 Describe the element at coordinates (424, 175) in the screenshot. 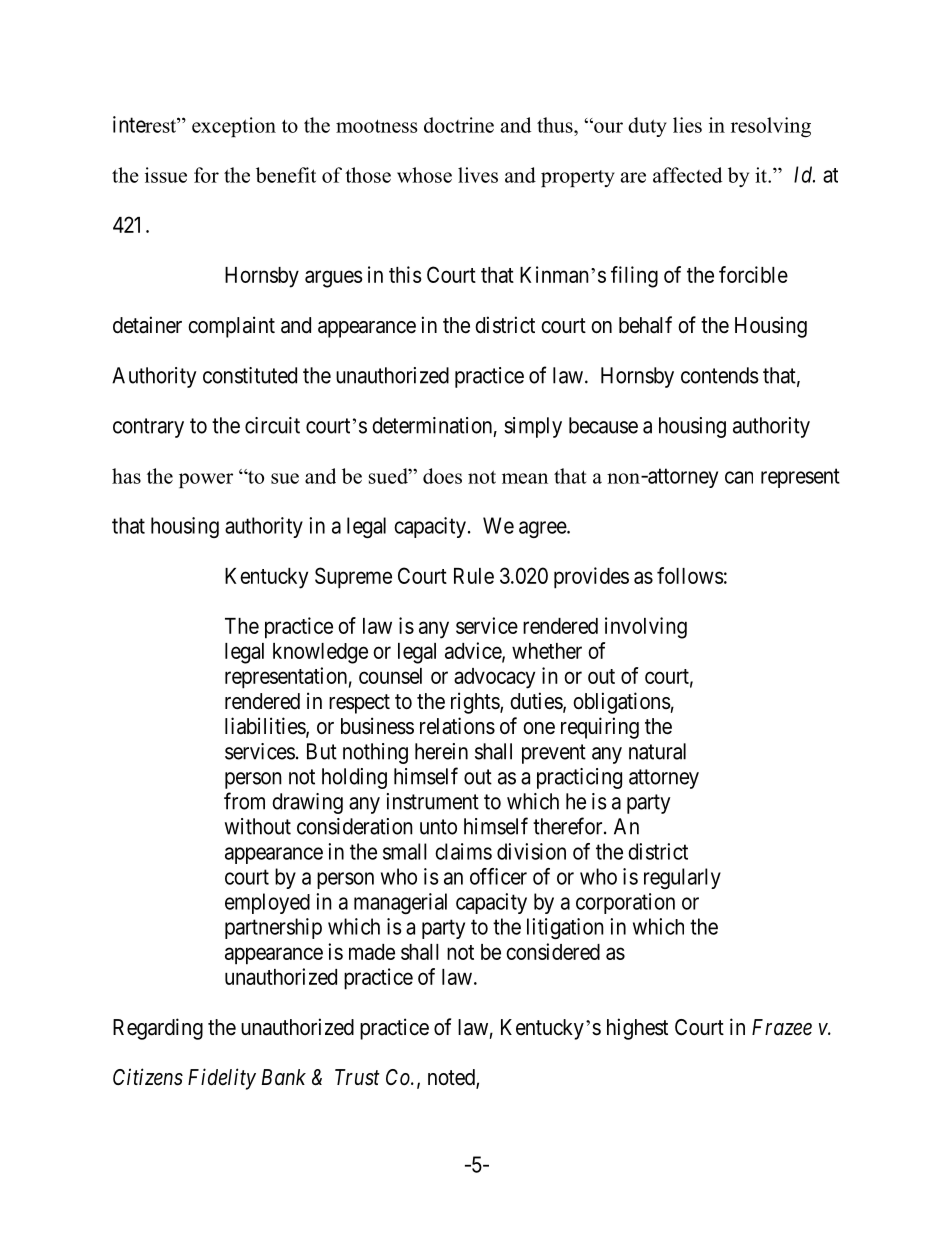

I see `whose` at that location.
